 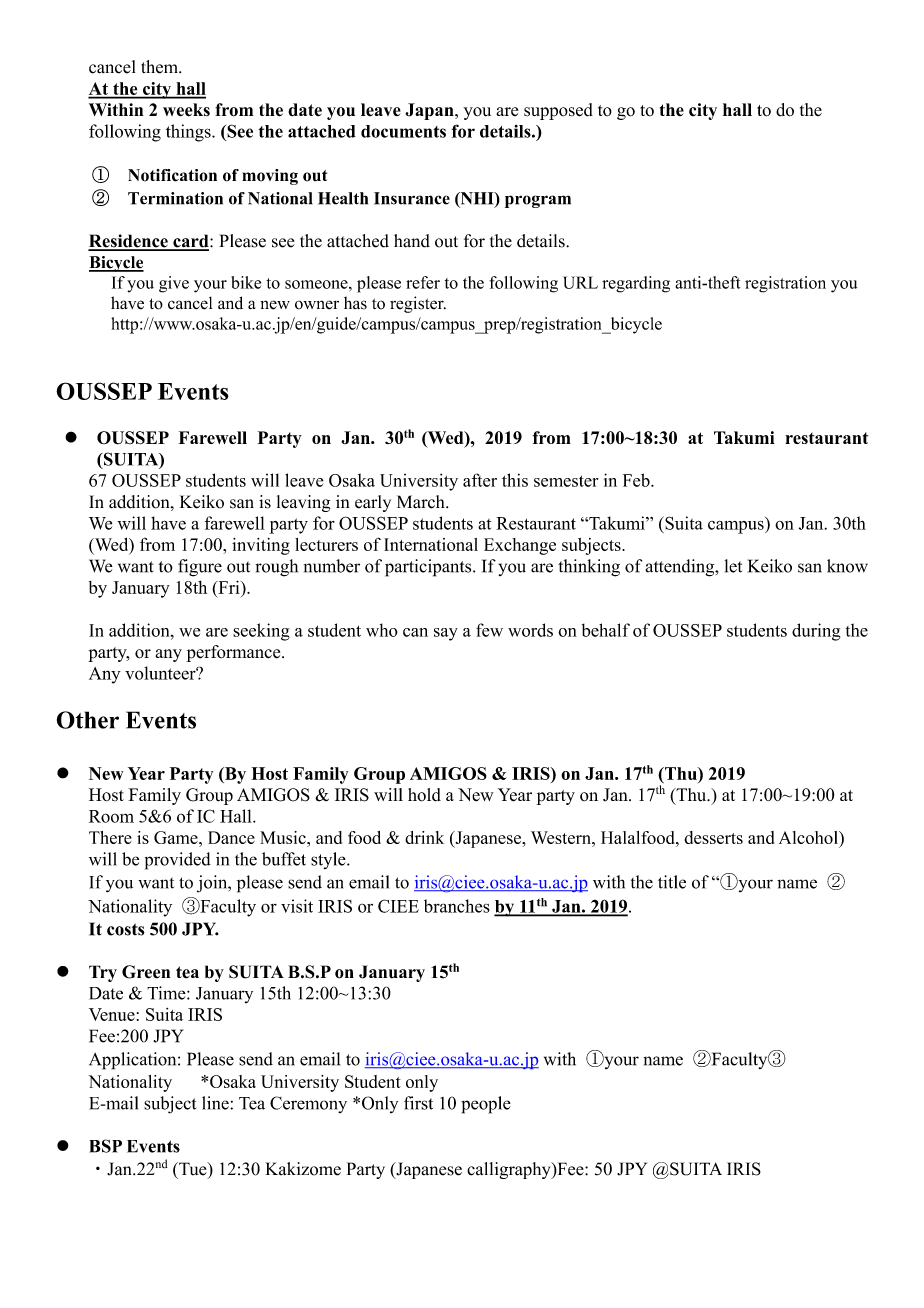 What do you see at coordinates (418, 1103) in the page?
I see `first` at bounding box center [418, 1103].
